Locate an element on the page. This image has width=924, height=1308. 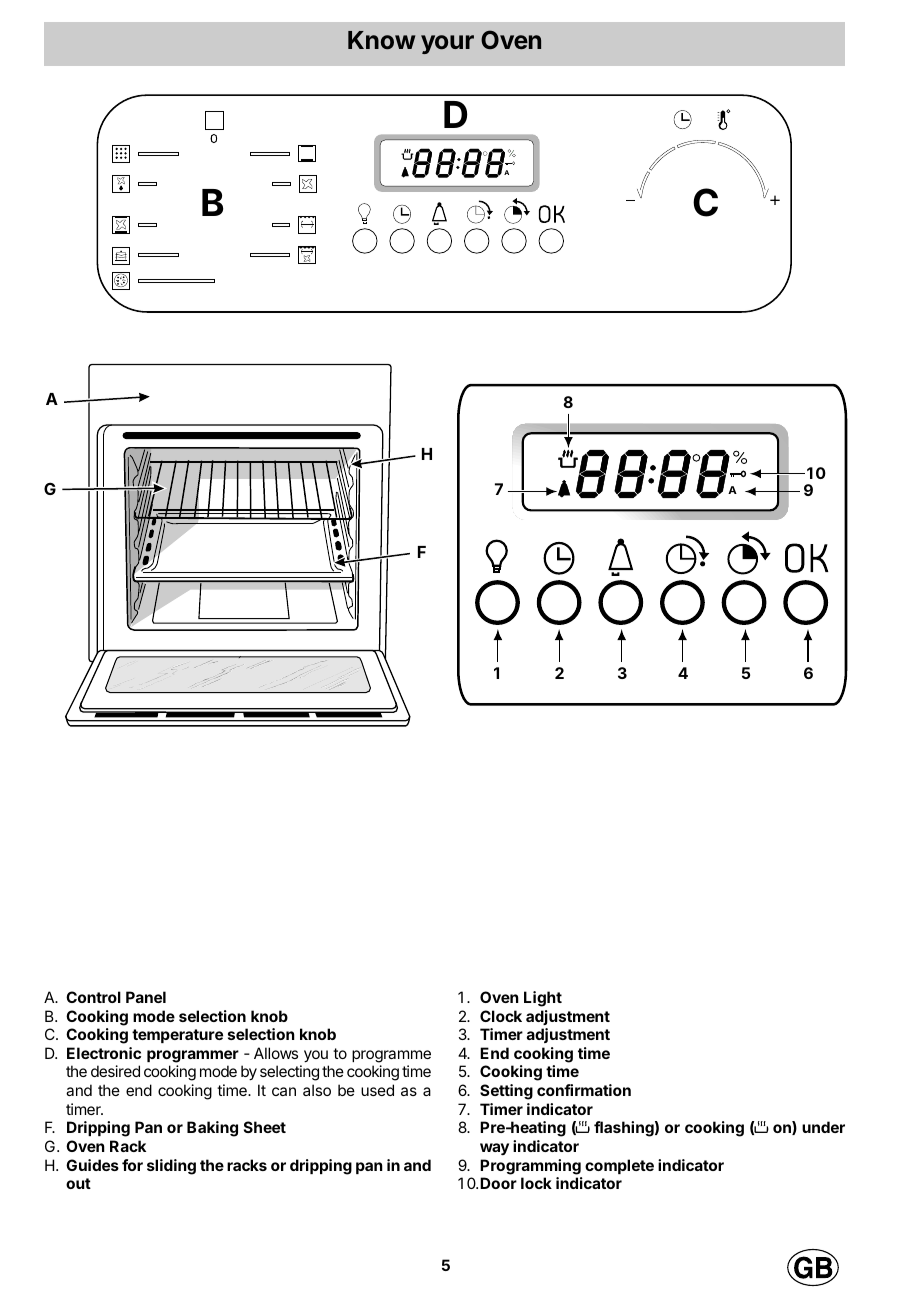
complete is located at coordinates (619, 1166).
